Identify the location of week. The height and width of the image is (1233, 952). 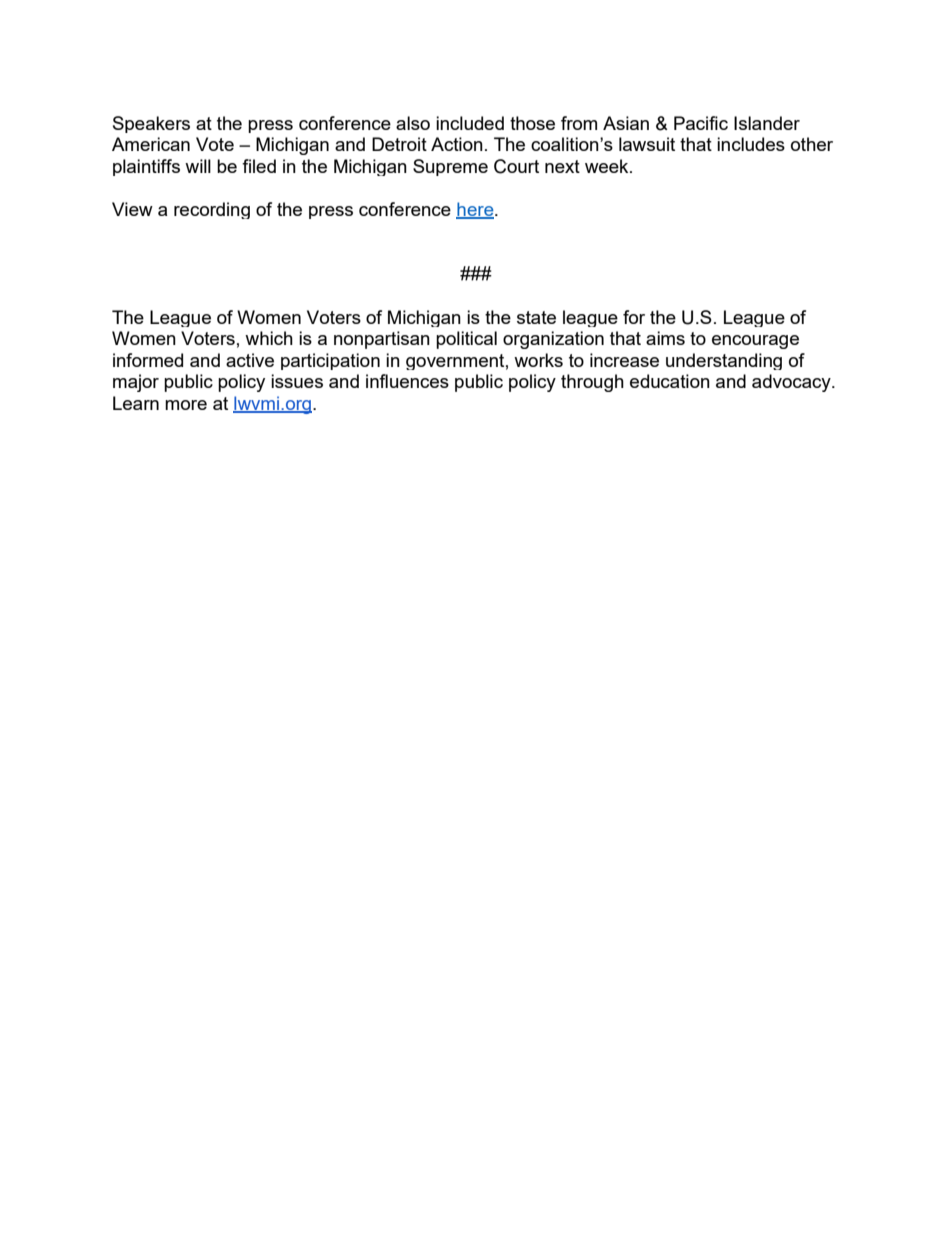
(608, 166).
